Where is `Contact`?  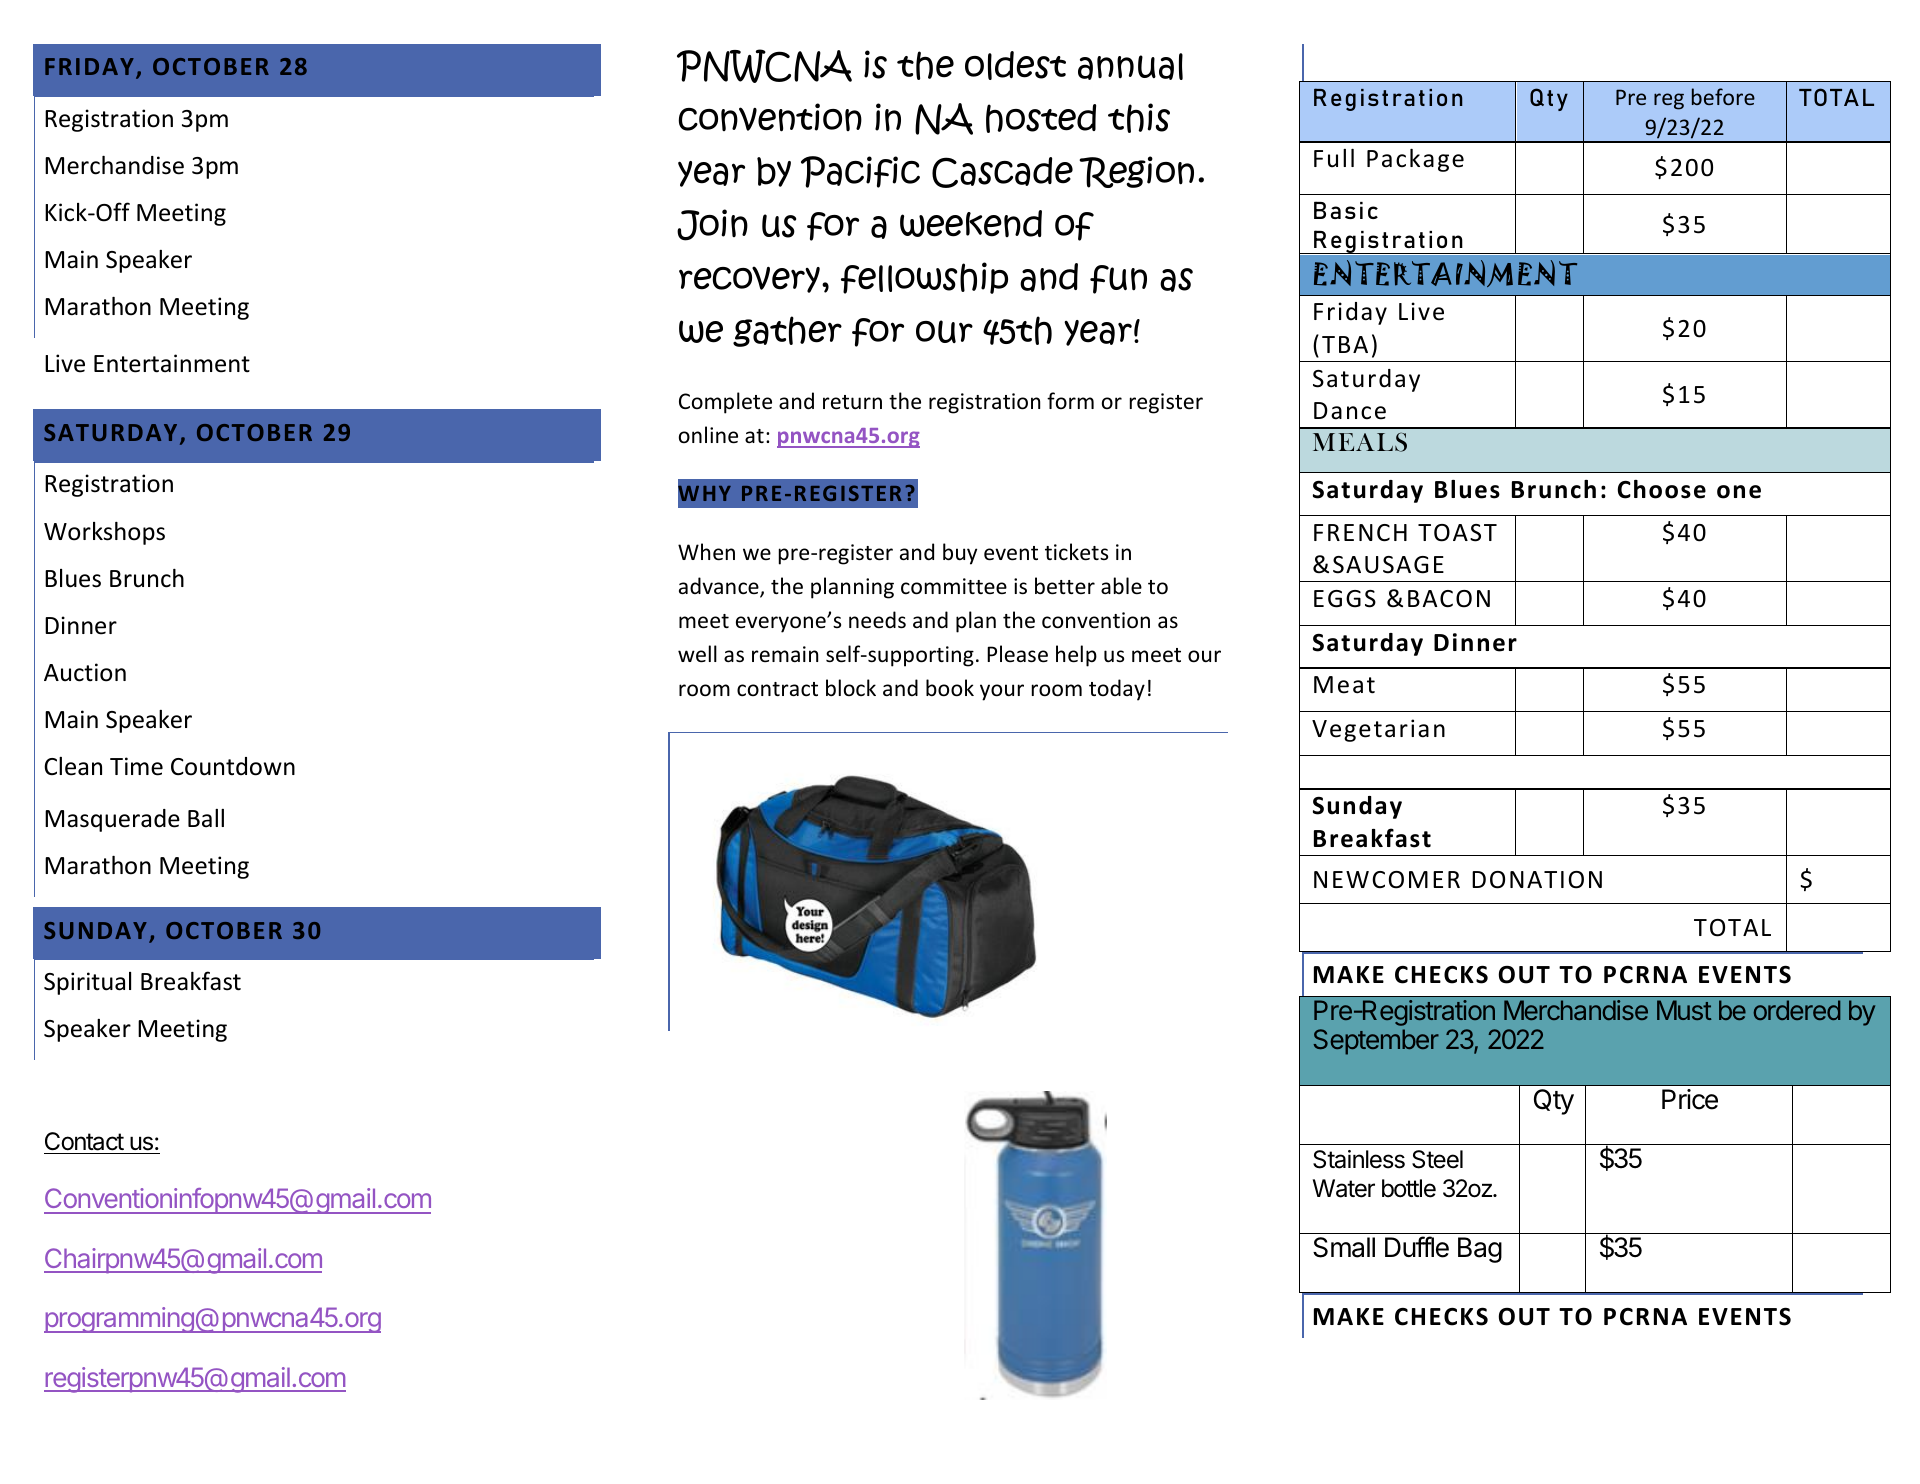
Contact is located at coordinates (84, 1141).
